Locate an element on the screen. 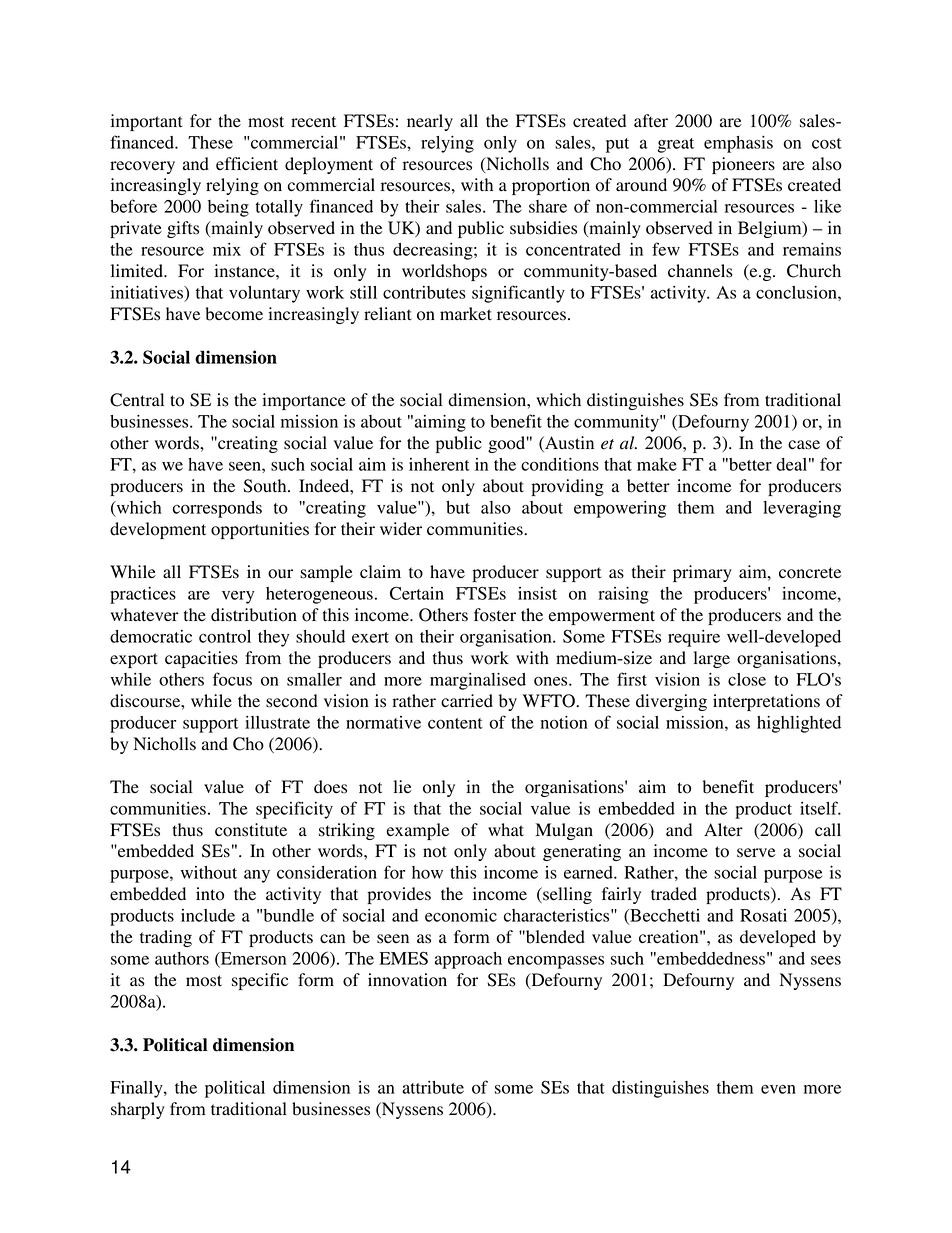 This screenshot has width=952, height=1233. sharply is located at coordinates (138, 1110).
